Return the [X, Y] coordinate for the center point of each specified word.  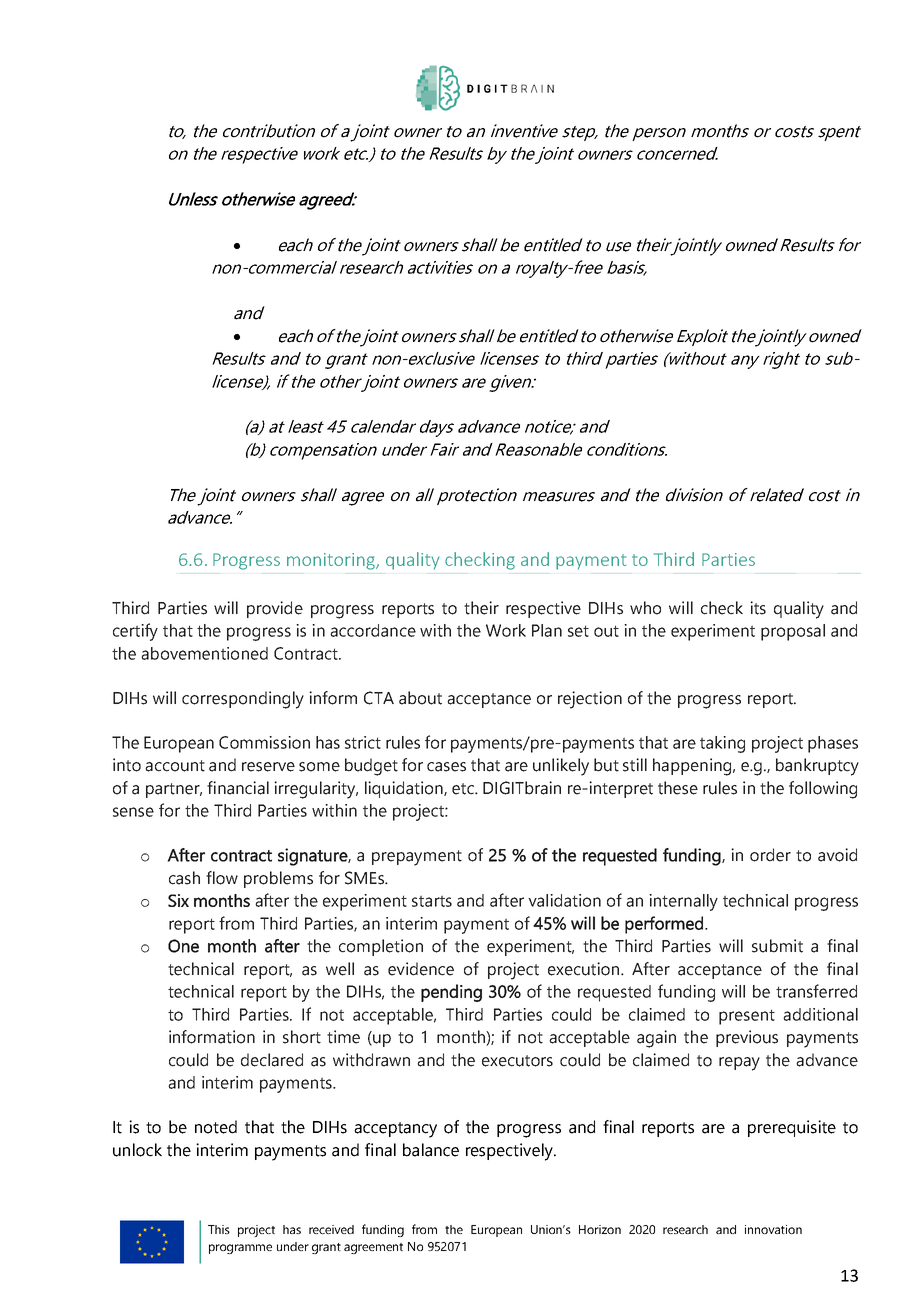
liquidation [405, 789]
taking [722, 744]
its [758, 608]
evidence [421, 969]
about [420, 698]
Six [178, 900]
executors [517, 1061]
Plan [547, 630]
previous [747, 1038]
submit [777, 946]
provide [275, 609]
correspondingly [243, 700]
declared [272, 1060]
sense [133, 812]
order [770, 855]
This [219, 1229]
